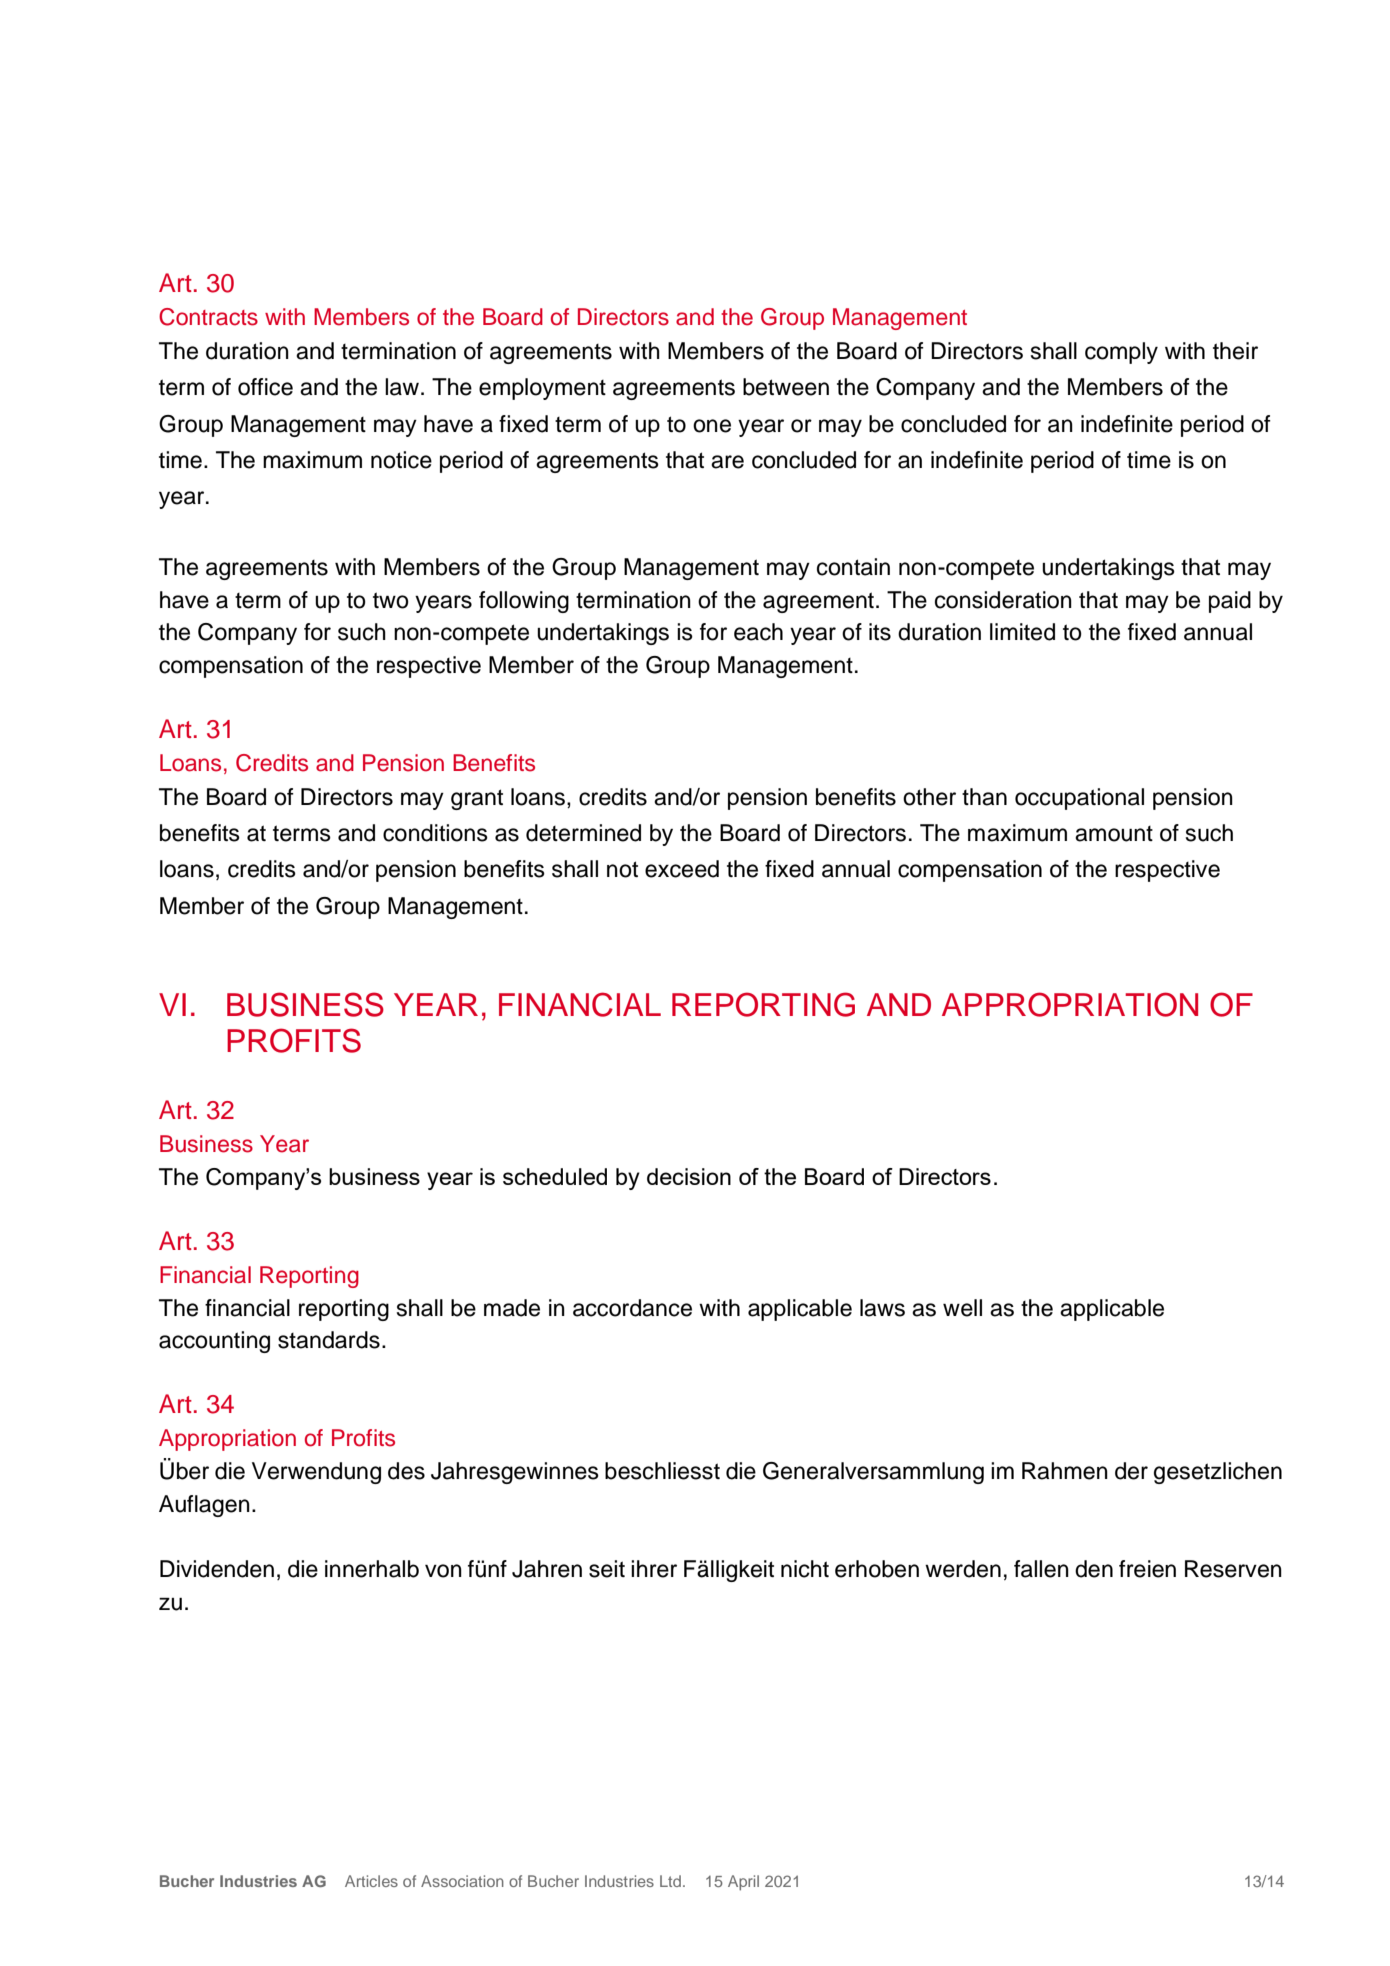 This page has height=1966, width=1390. I want to click on April, so click(743, 1883).
